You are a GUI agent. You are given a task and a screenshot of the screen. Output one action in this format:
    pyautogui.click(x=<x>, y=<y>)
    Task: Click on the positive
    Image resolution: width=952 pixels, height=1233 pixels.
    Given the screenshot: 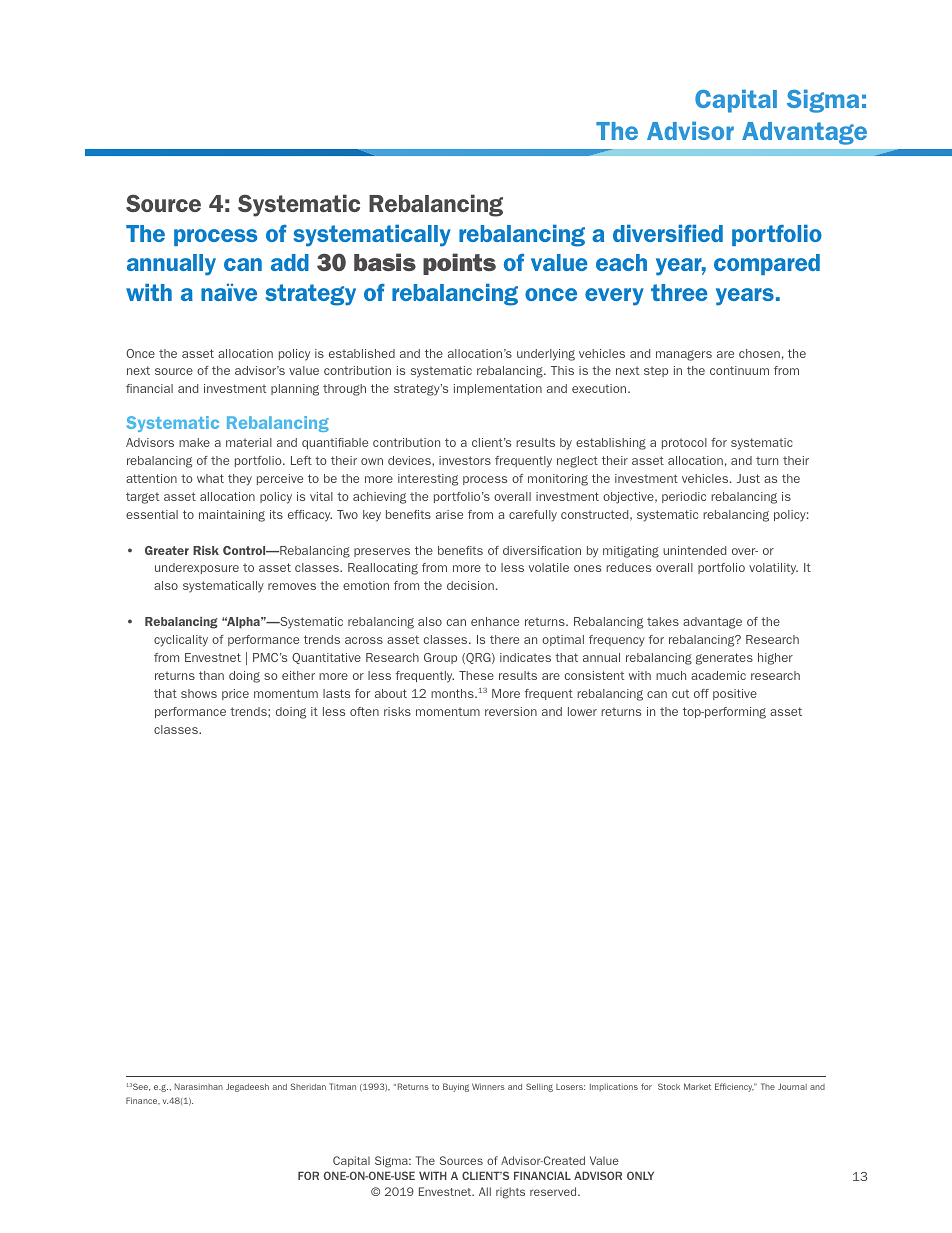 What is the action you would take?
    pyautogui.click(x=735, y=694)
